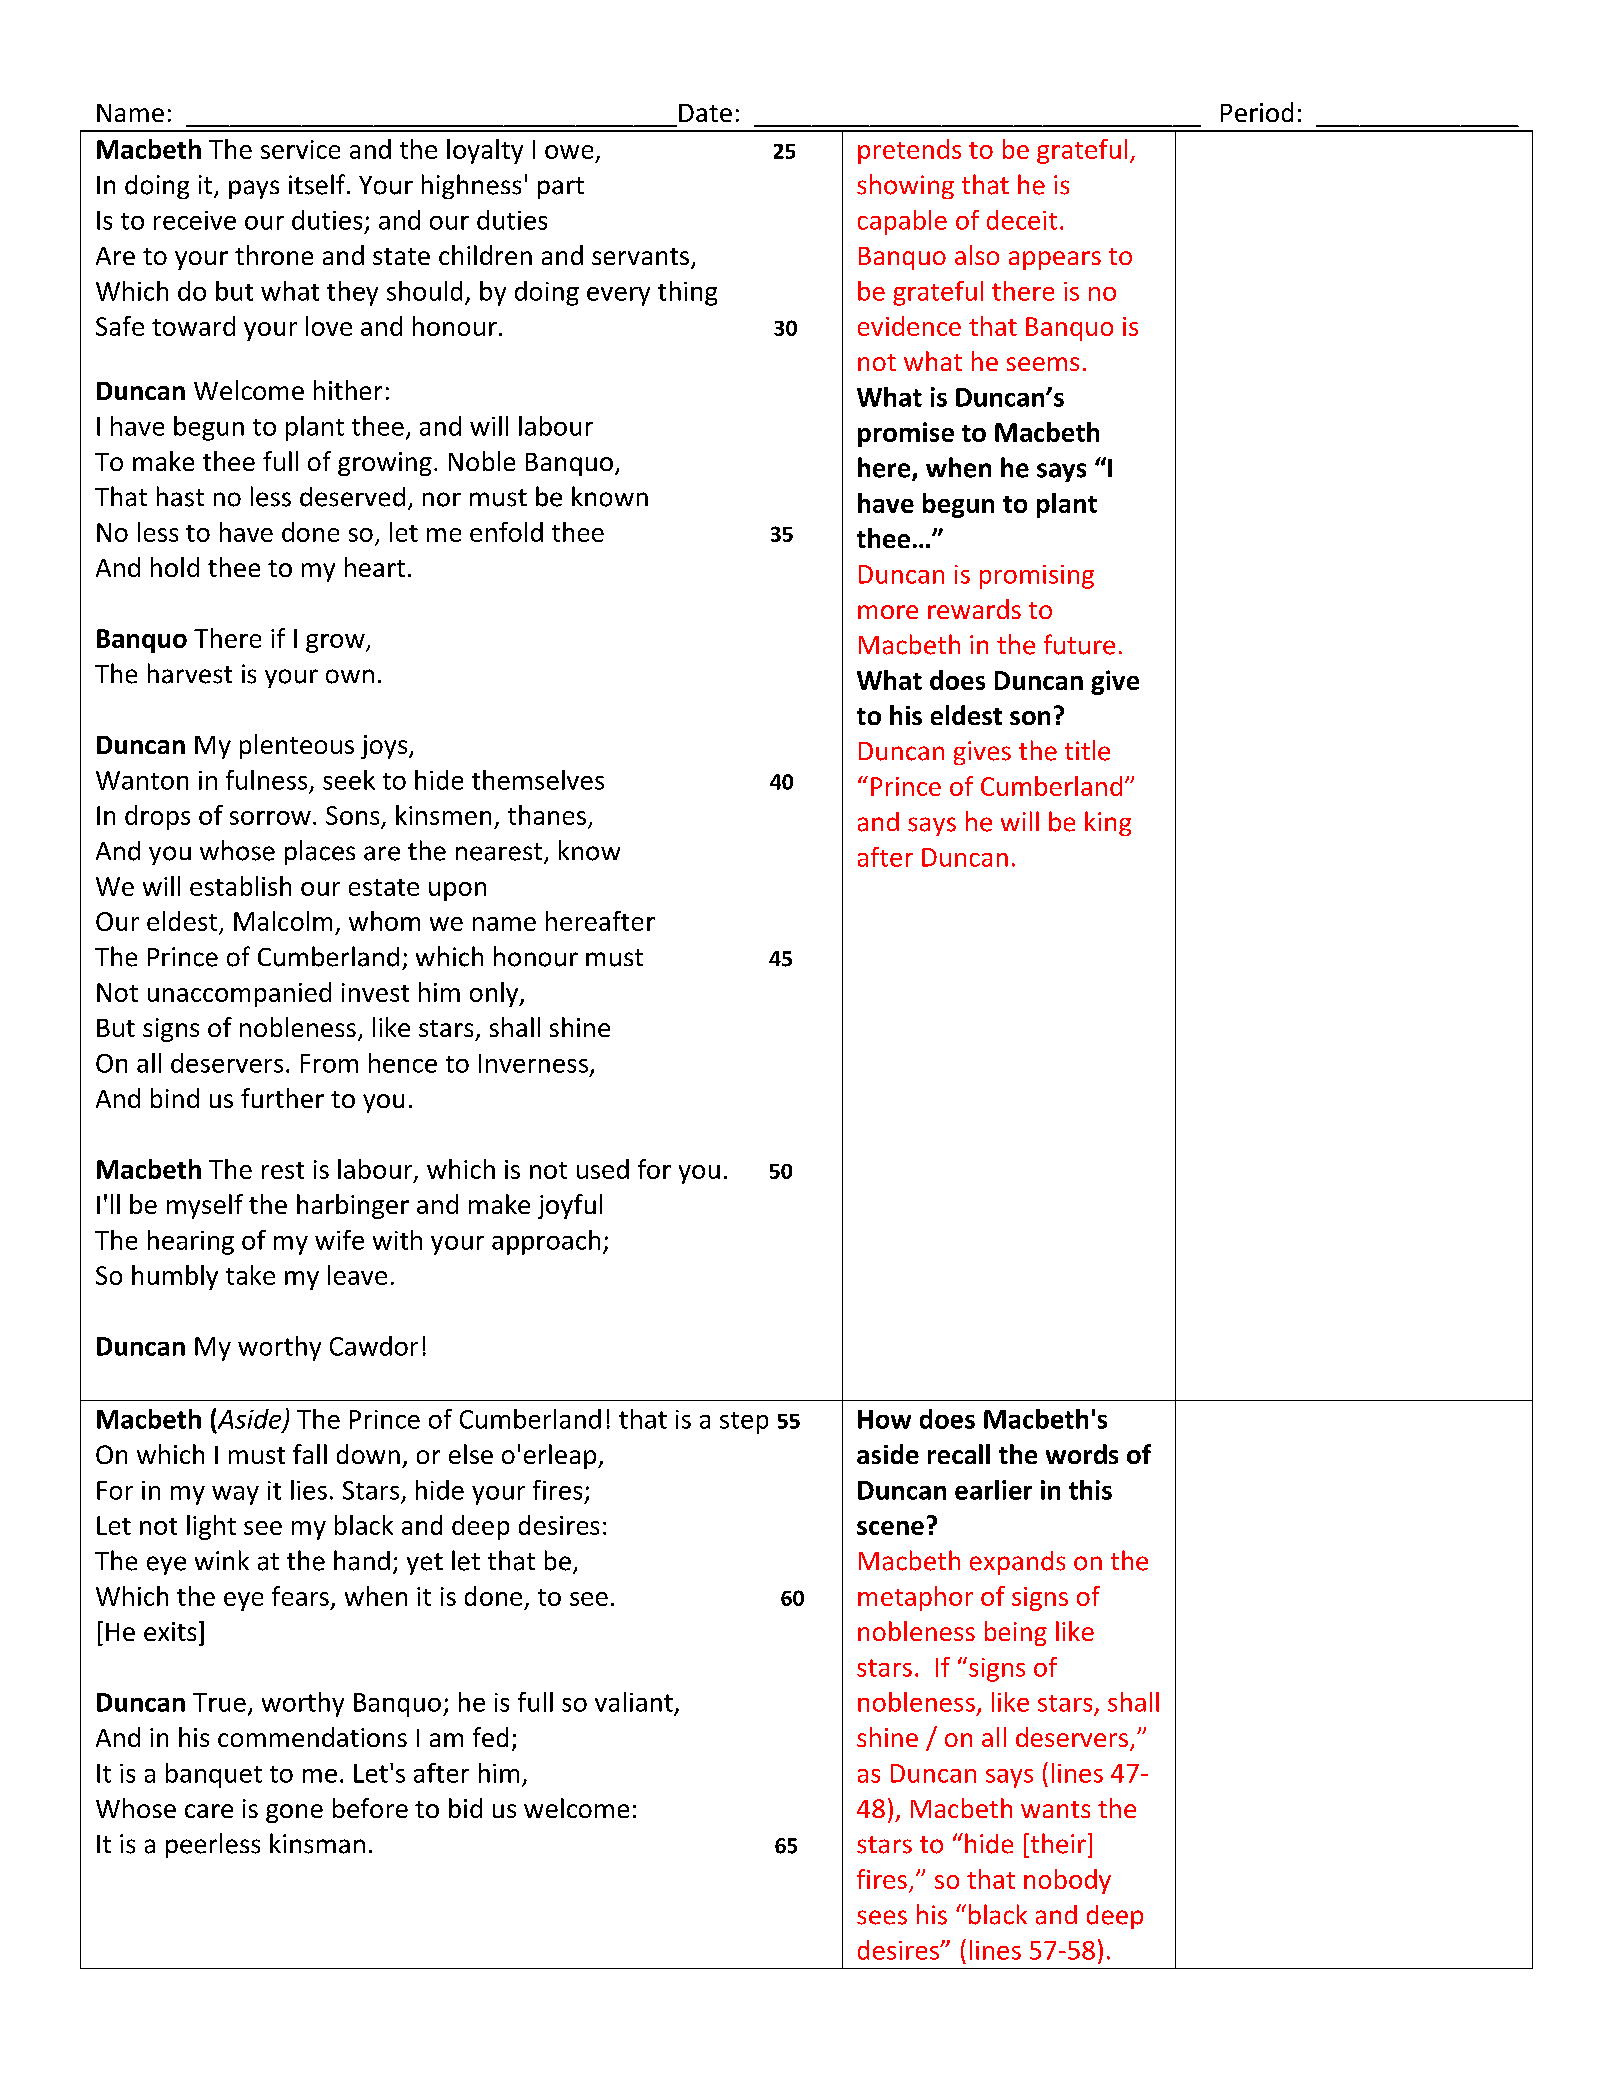 The width and height of the document is (1613, 2087). What do you see at coordinates (506, 532) in the document?
I see `enfold` at bounding box center [506, 532].
